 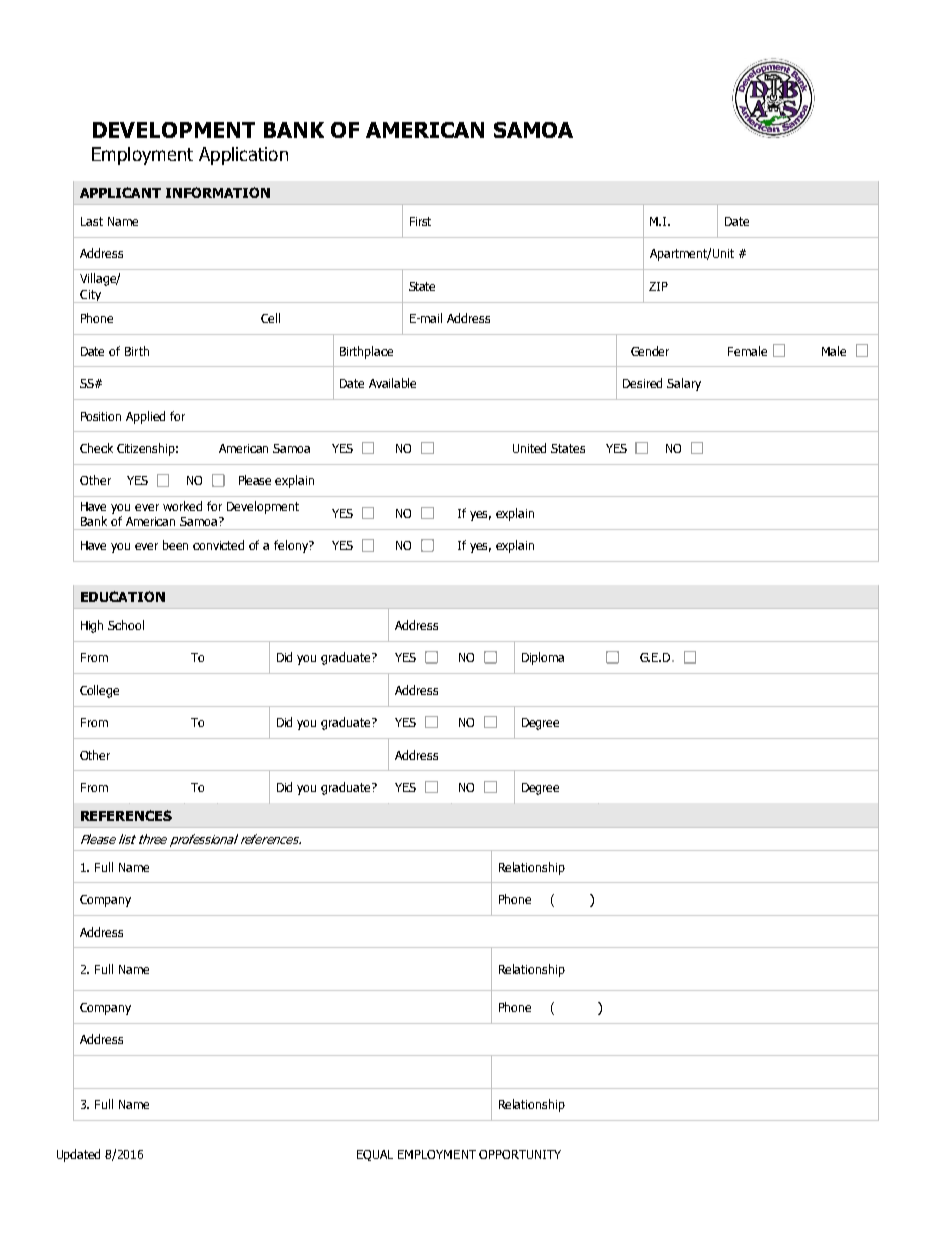 I want to click on Diploma, so click(x=543, y=658).
